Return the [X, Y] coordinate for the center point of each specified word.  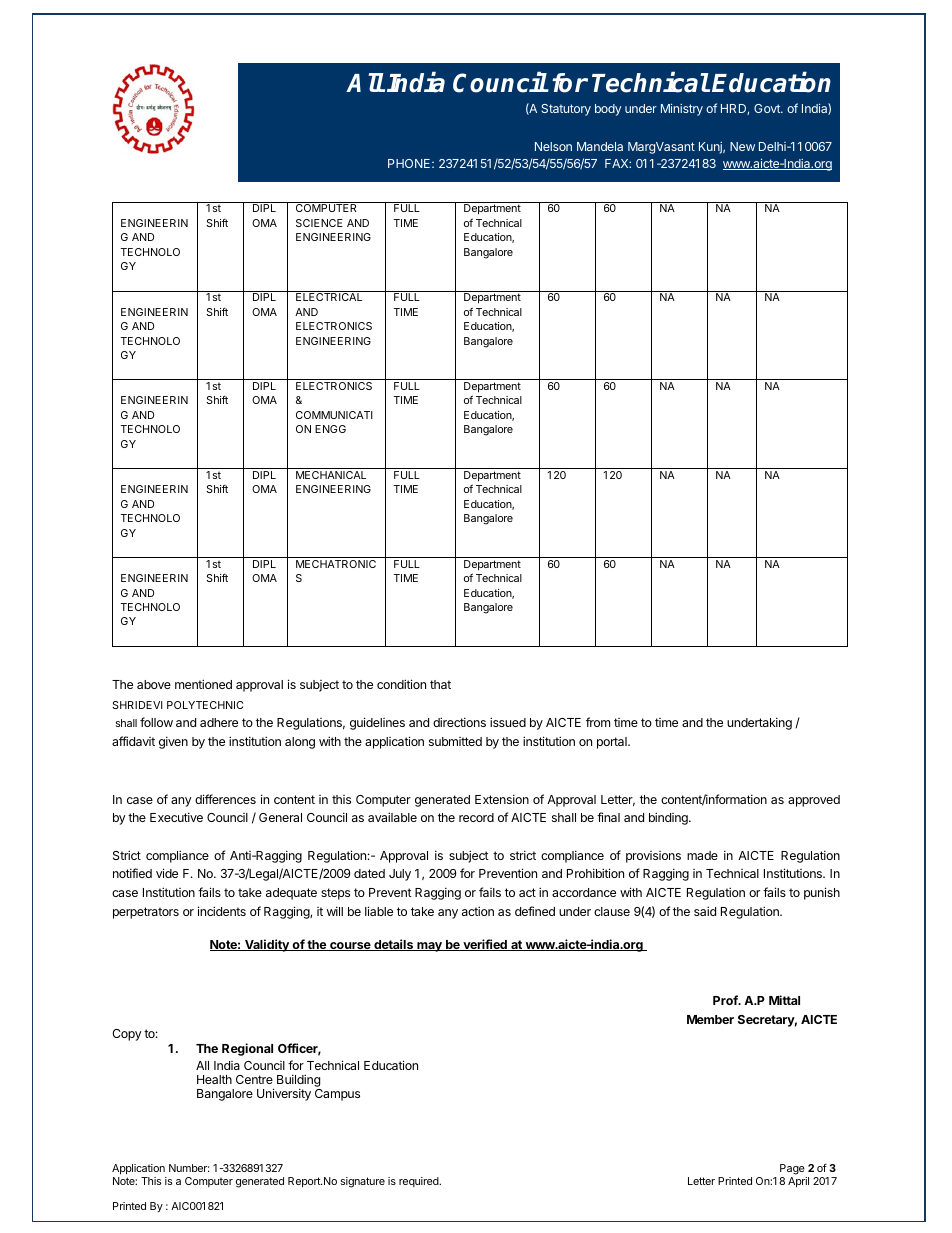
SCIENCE [319, 223]
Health [214, 1079]
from [598, 722]
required [420, 1182]
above [154, 684]
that [440, 684]
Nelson [553, 146]
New [742, 146]
